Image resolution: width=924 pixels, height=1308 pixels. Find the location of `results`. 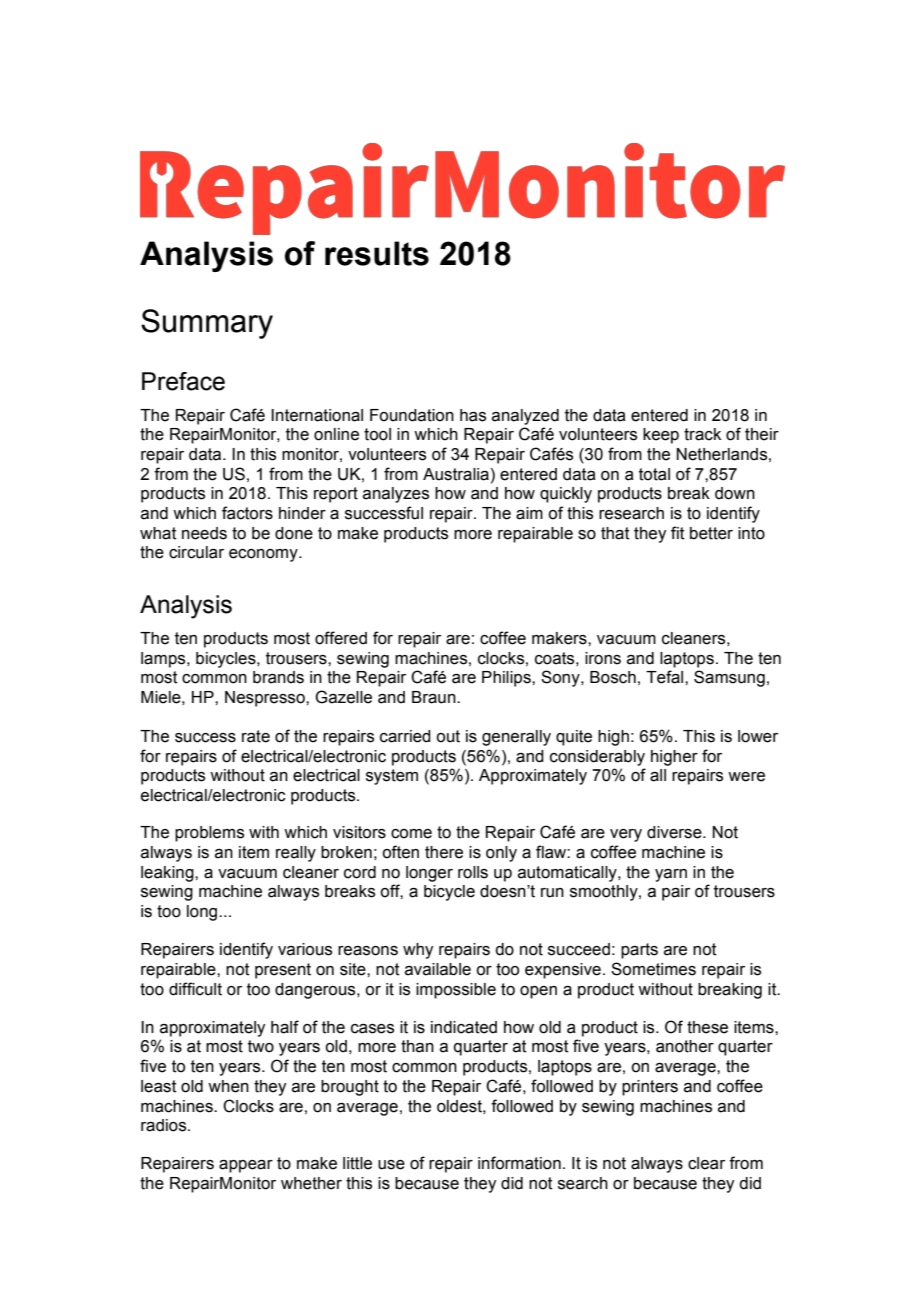

results is located at coordinates (377, 253).
